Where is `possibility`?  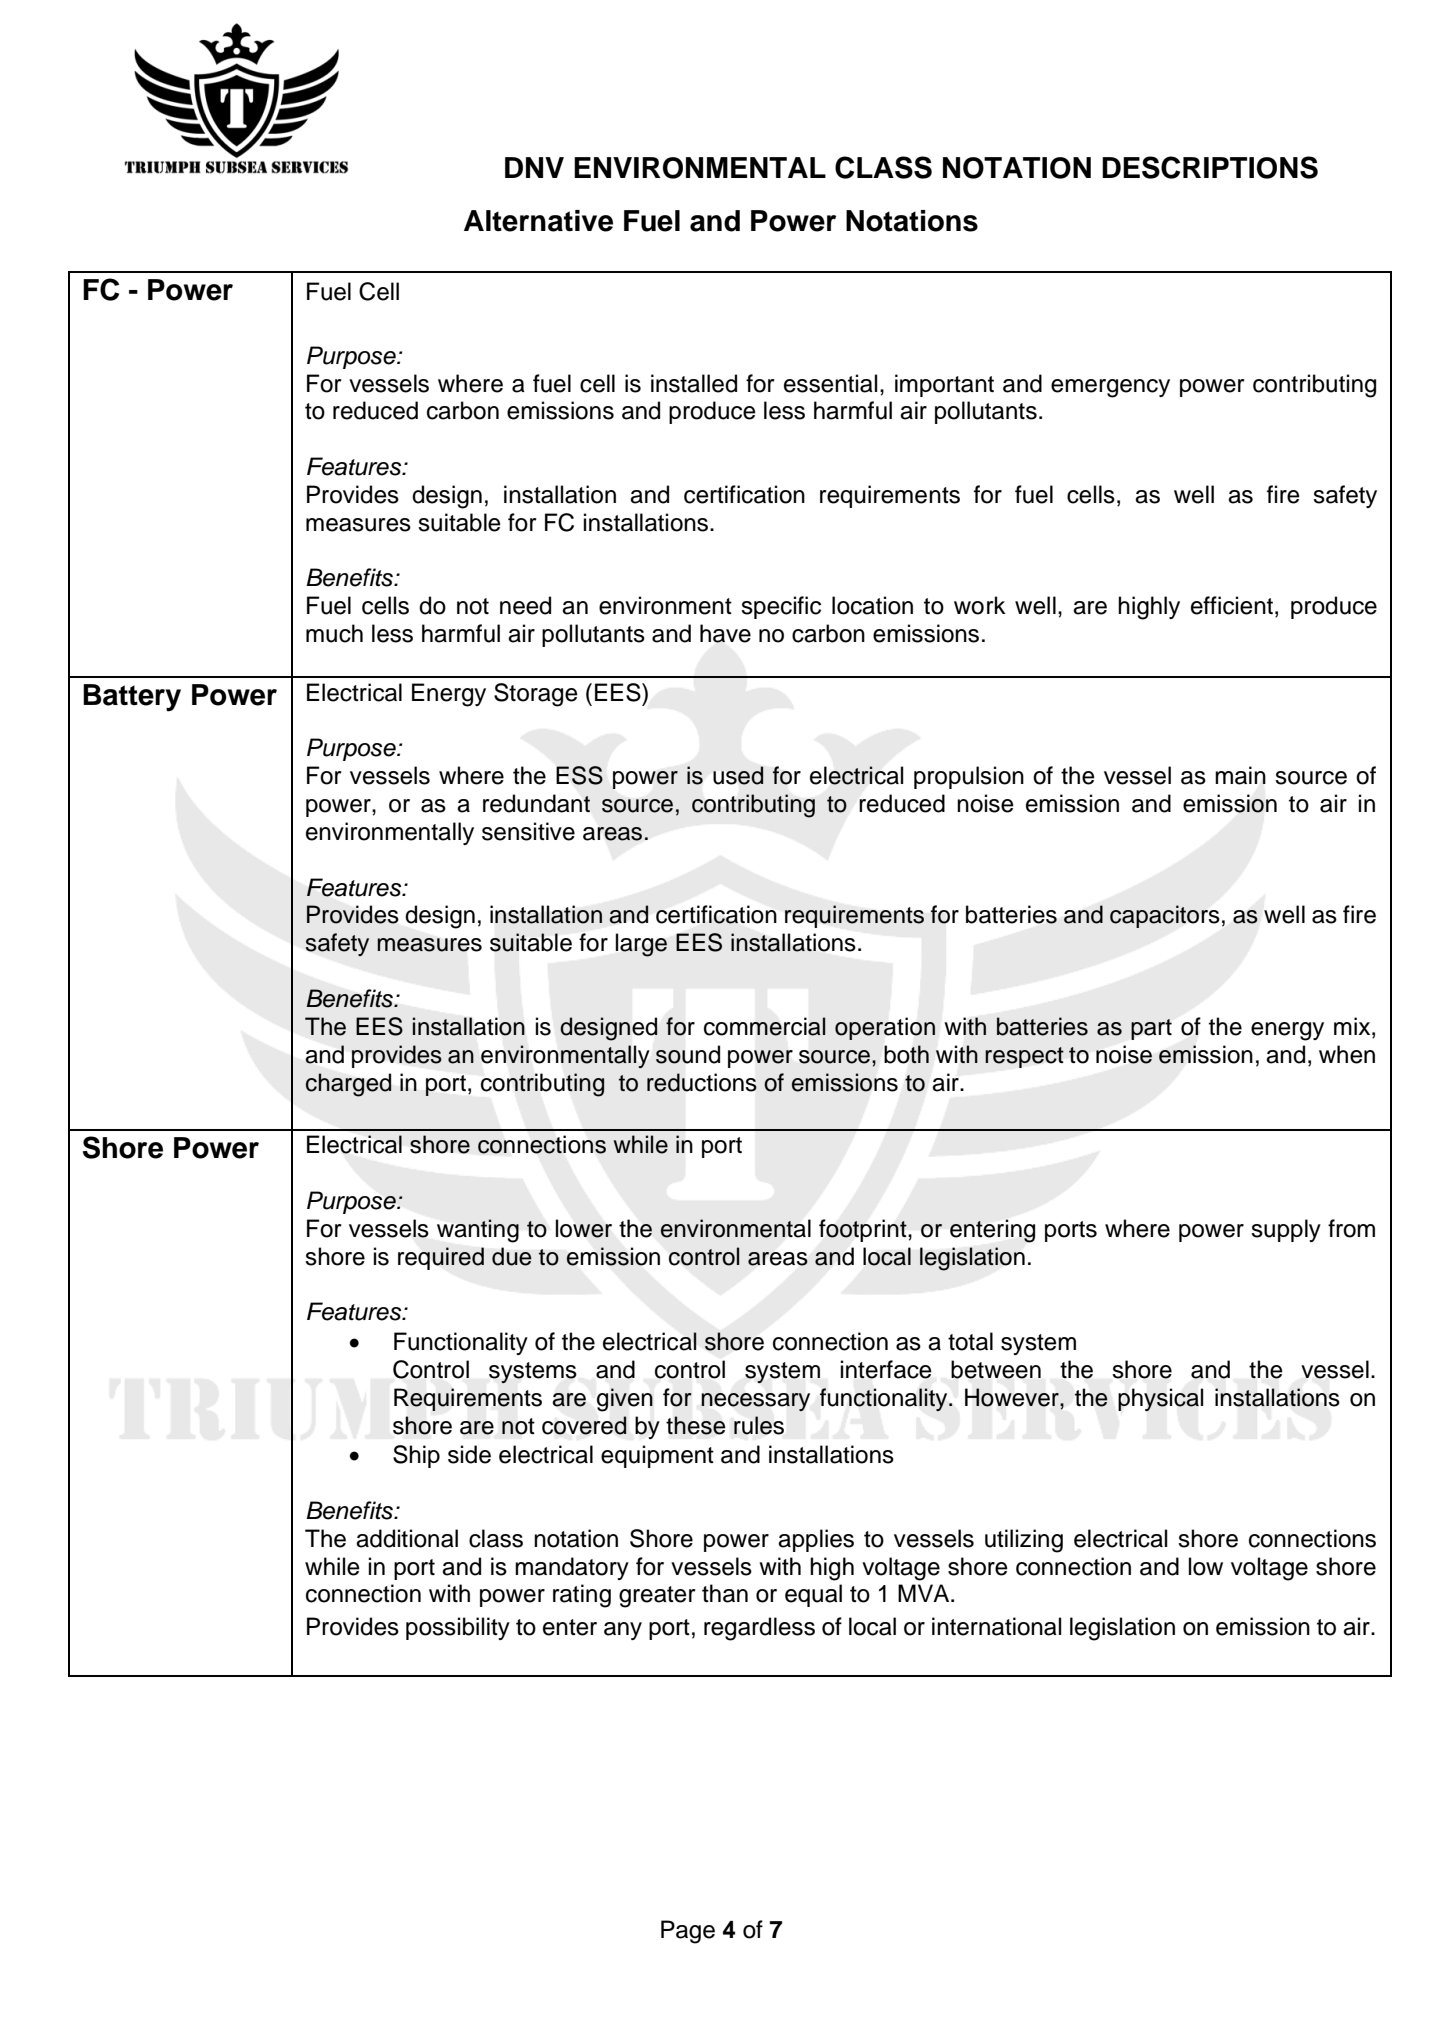
possibility is located at coordinates (458, 1628).
